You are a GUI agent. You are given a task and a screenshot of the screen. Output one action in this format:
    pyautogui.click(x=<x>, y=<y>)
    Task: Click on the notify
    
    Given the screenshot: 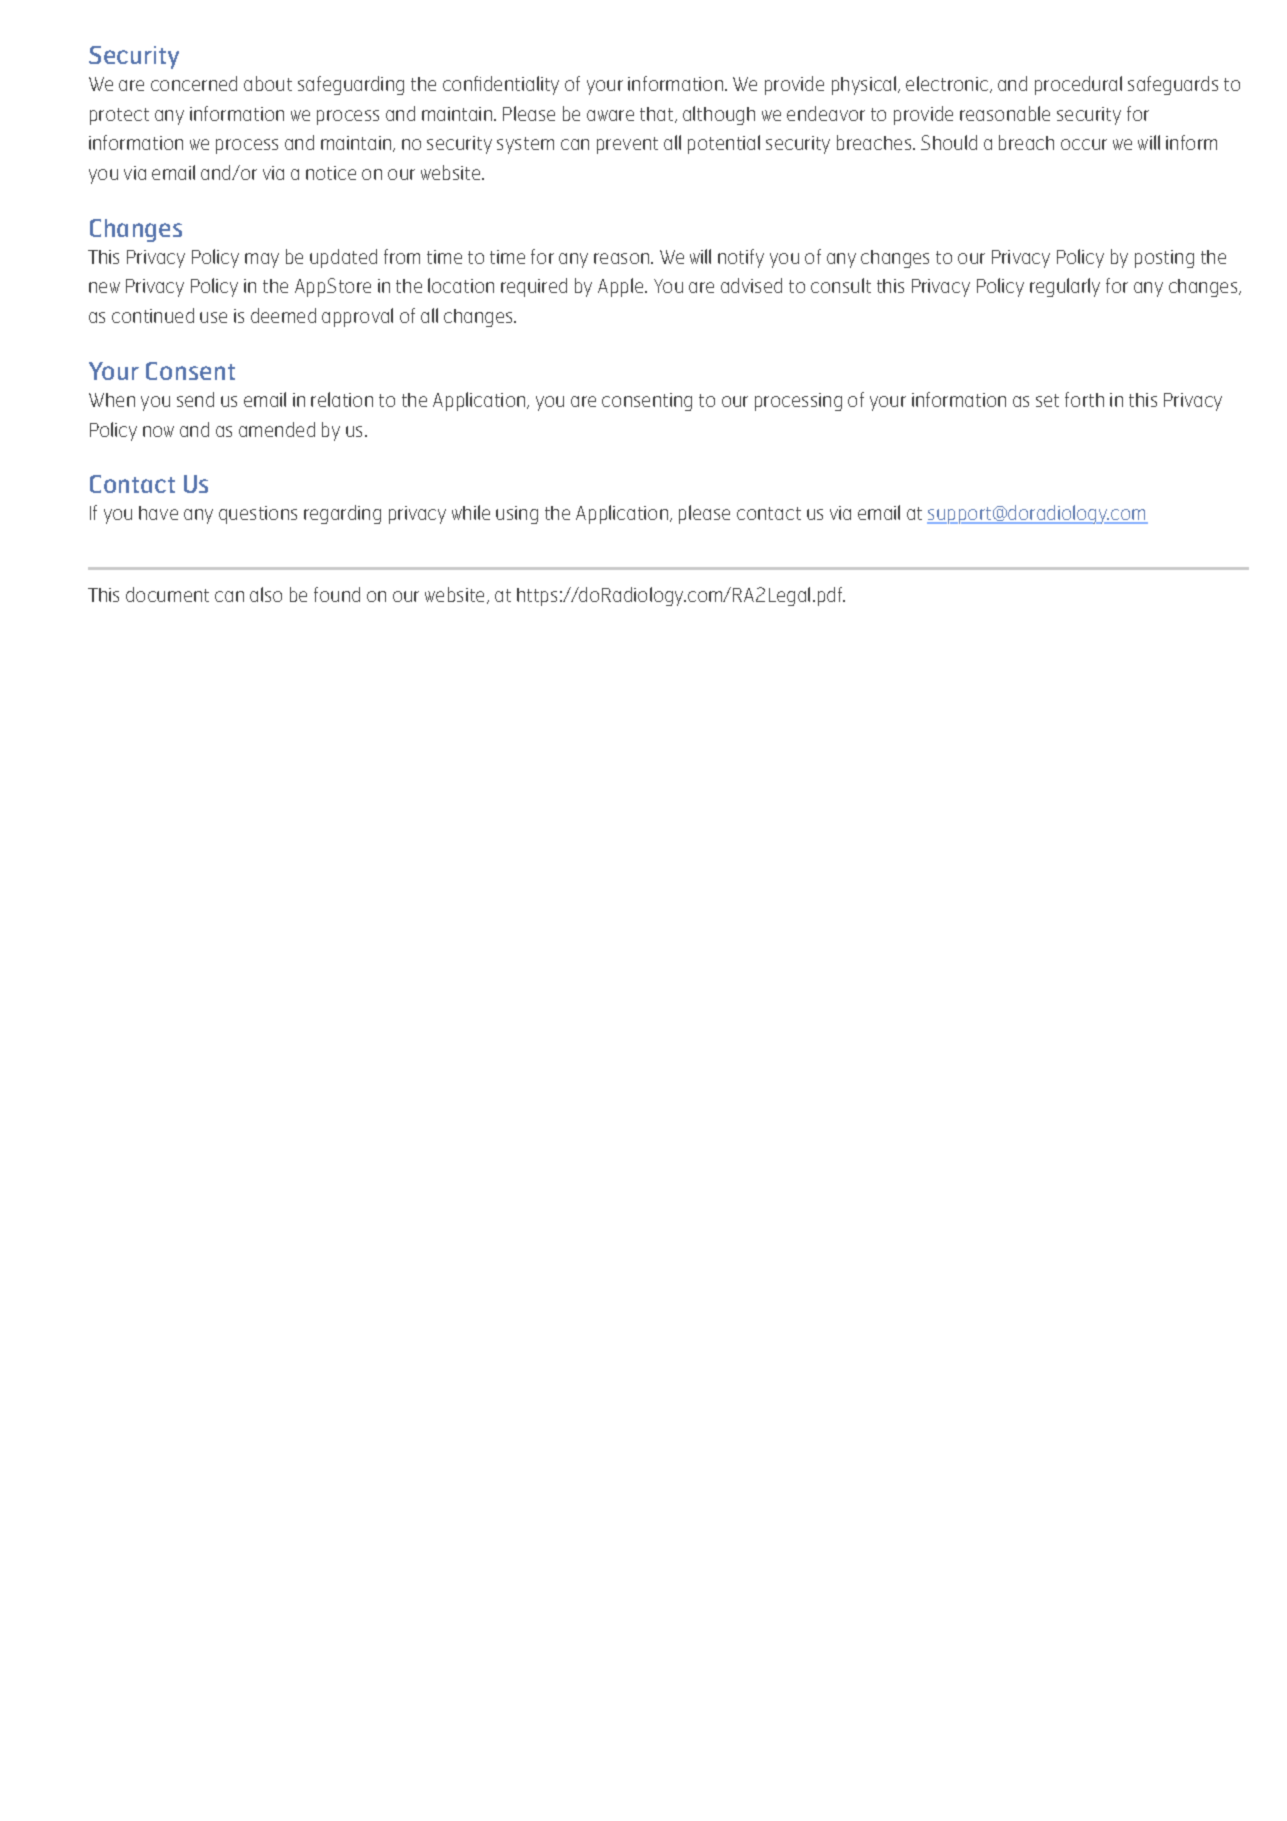 What is the action you would take?
    pyautogui.click(x=741, y=258)
